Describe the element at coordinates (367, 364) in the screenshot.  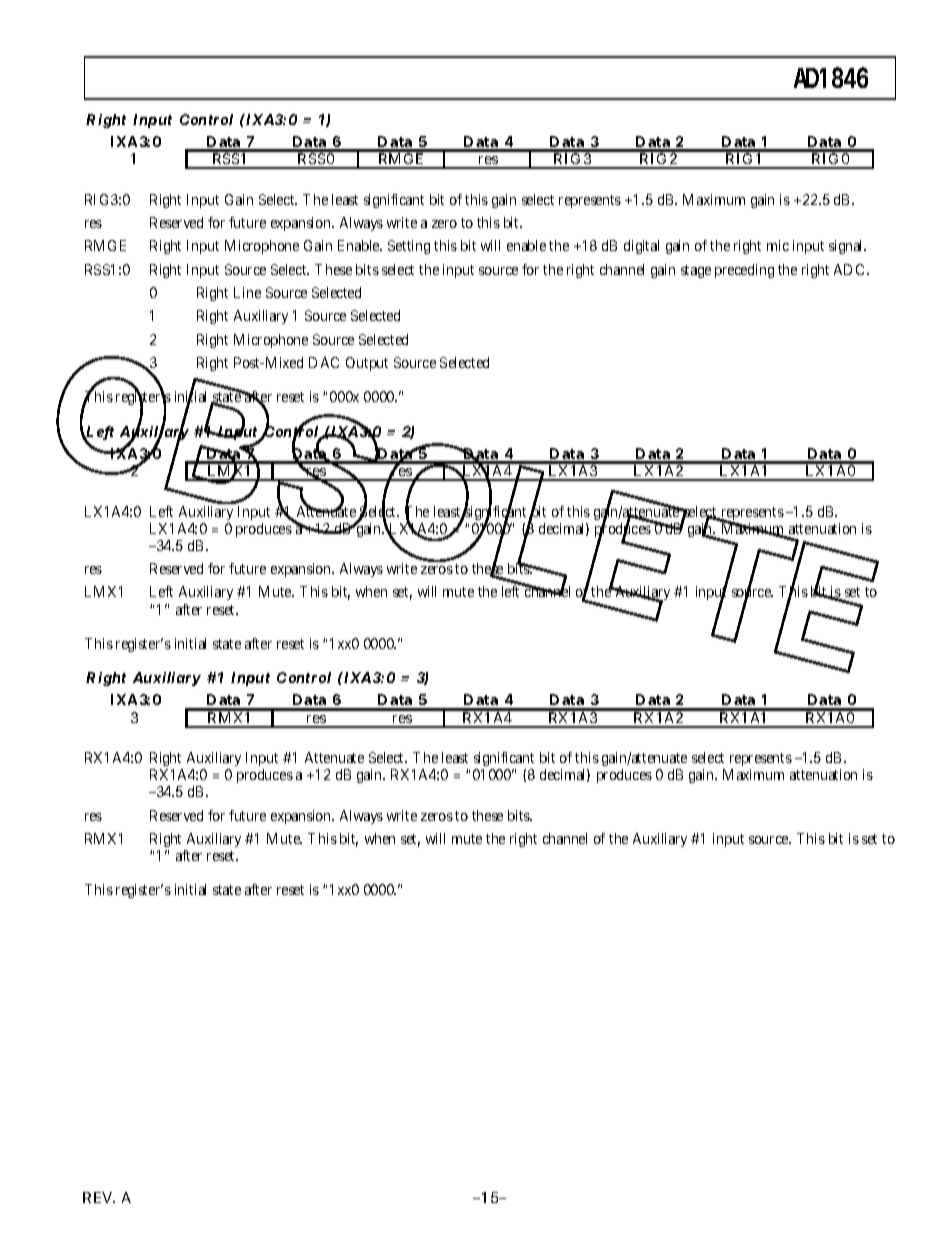
I see `Output` at that location.
